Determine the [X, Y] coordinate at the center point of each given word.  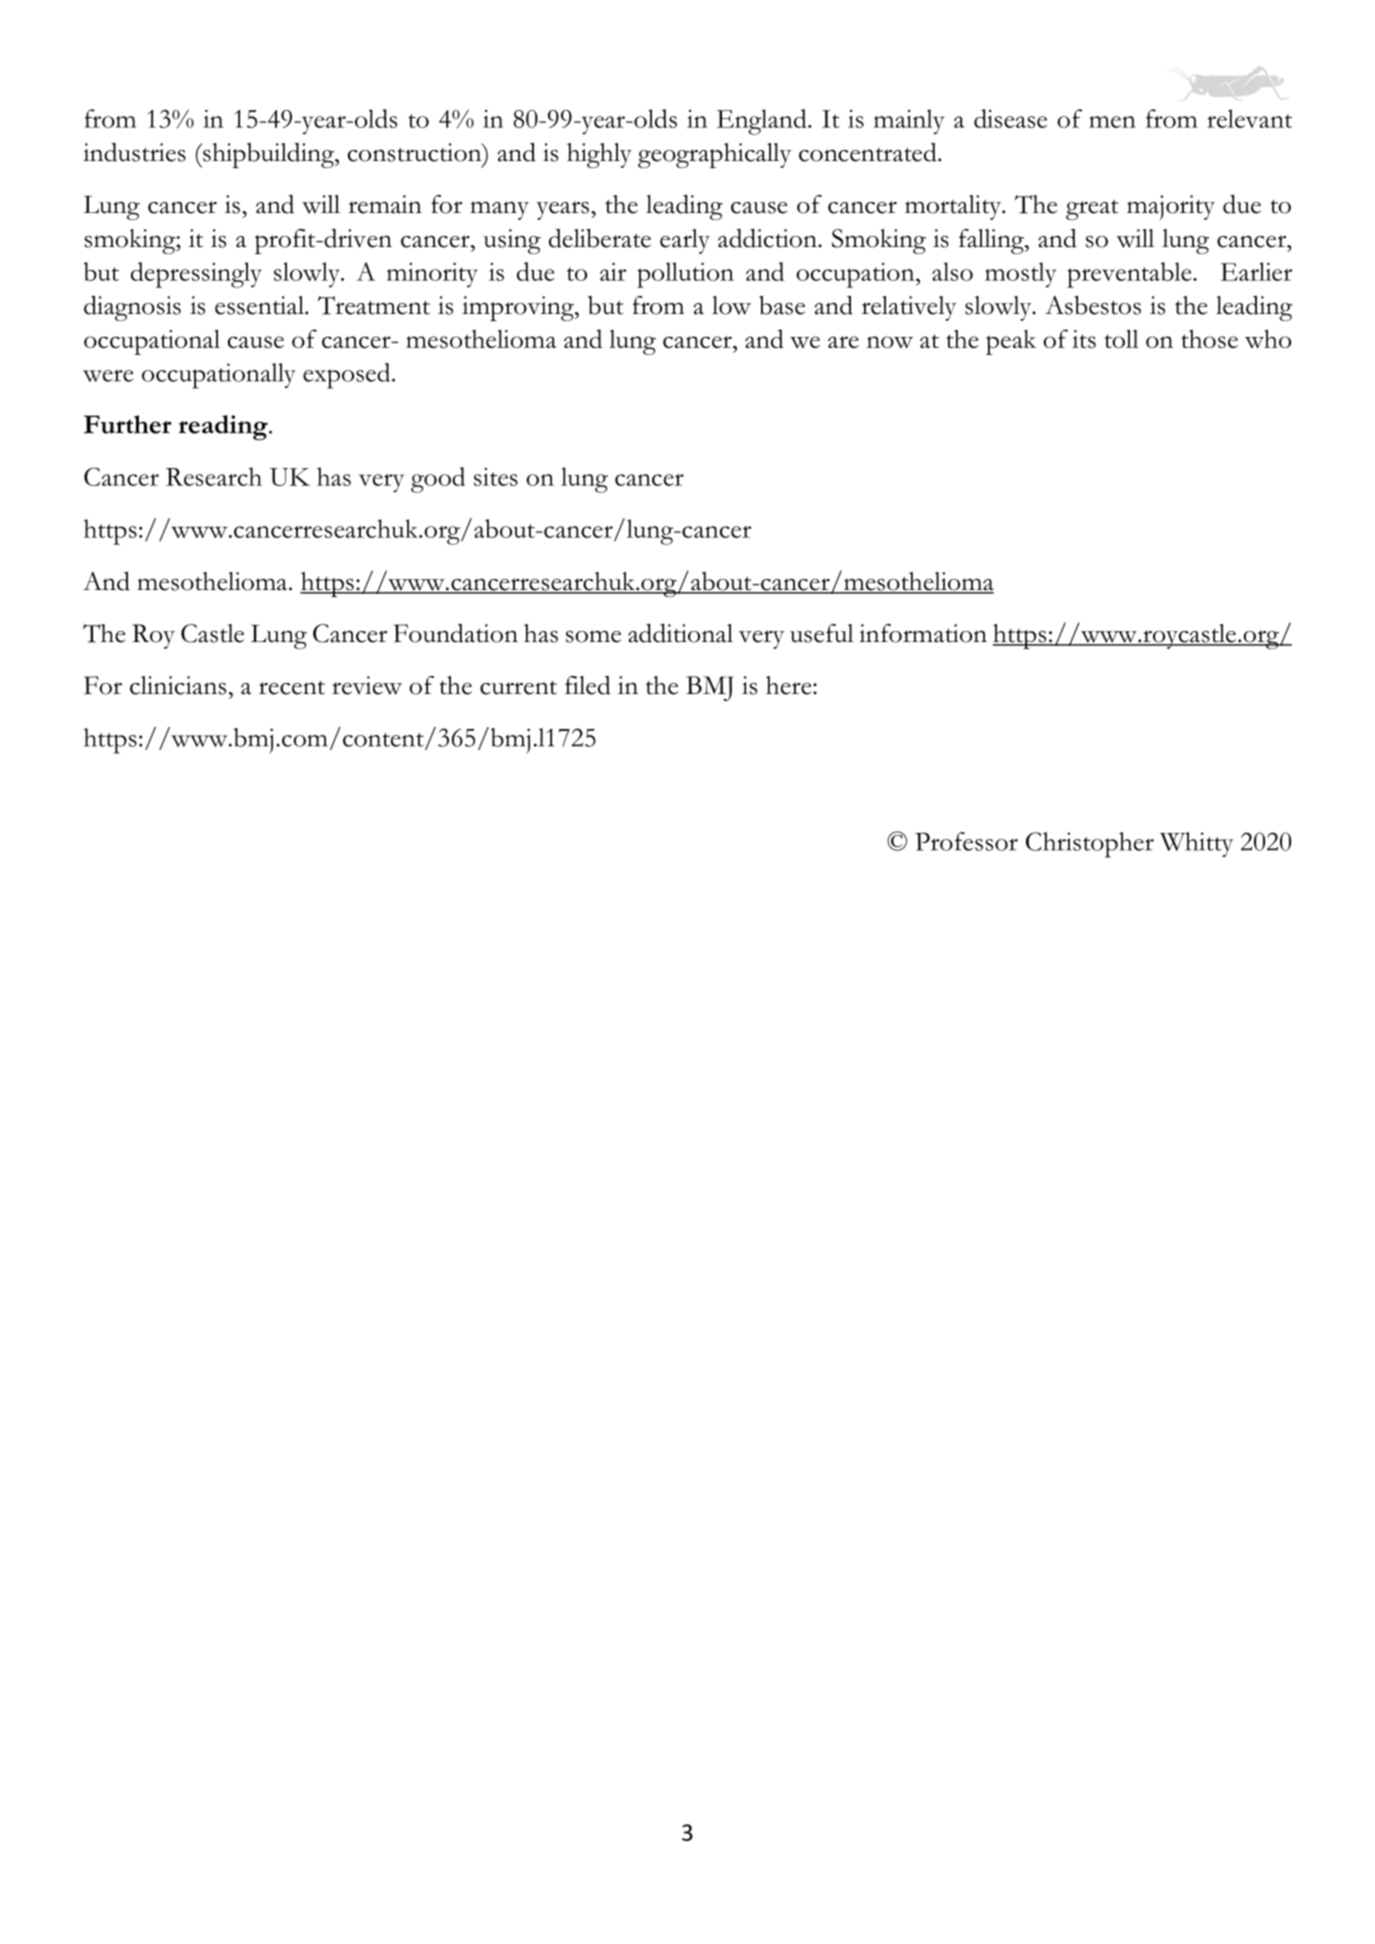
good [438, 480]
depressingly [196, 275]
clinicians [178, 685]
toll [1121, 338]
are [843, 342]
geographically [714, 155]
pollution [685, 275]
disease [1010, 118]
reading [224, 427]
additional [680, 633]
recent [292, 688]
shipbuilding [268, 155]
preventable [1130, 275]
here [790, 685]
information [923, 633]
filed [588, 685]
